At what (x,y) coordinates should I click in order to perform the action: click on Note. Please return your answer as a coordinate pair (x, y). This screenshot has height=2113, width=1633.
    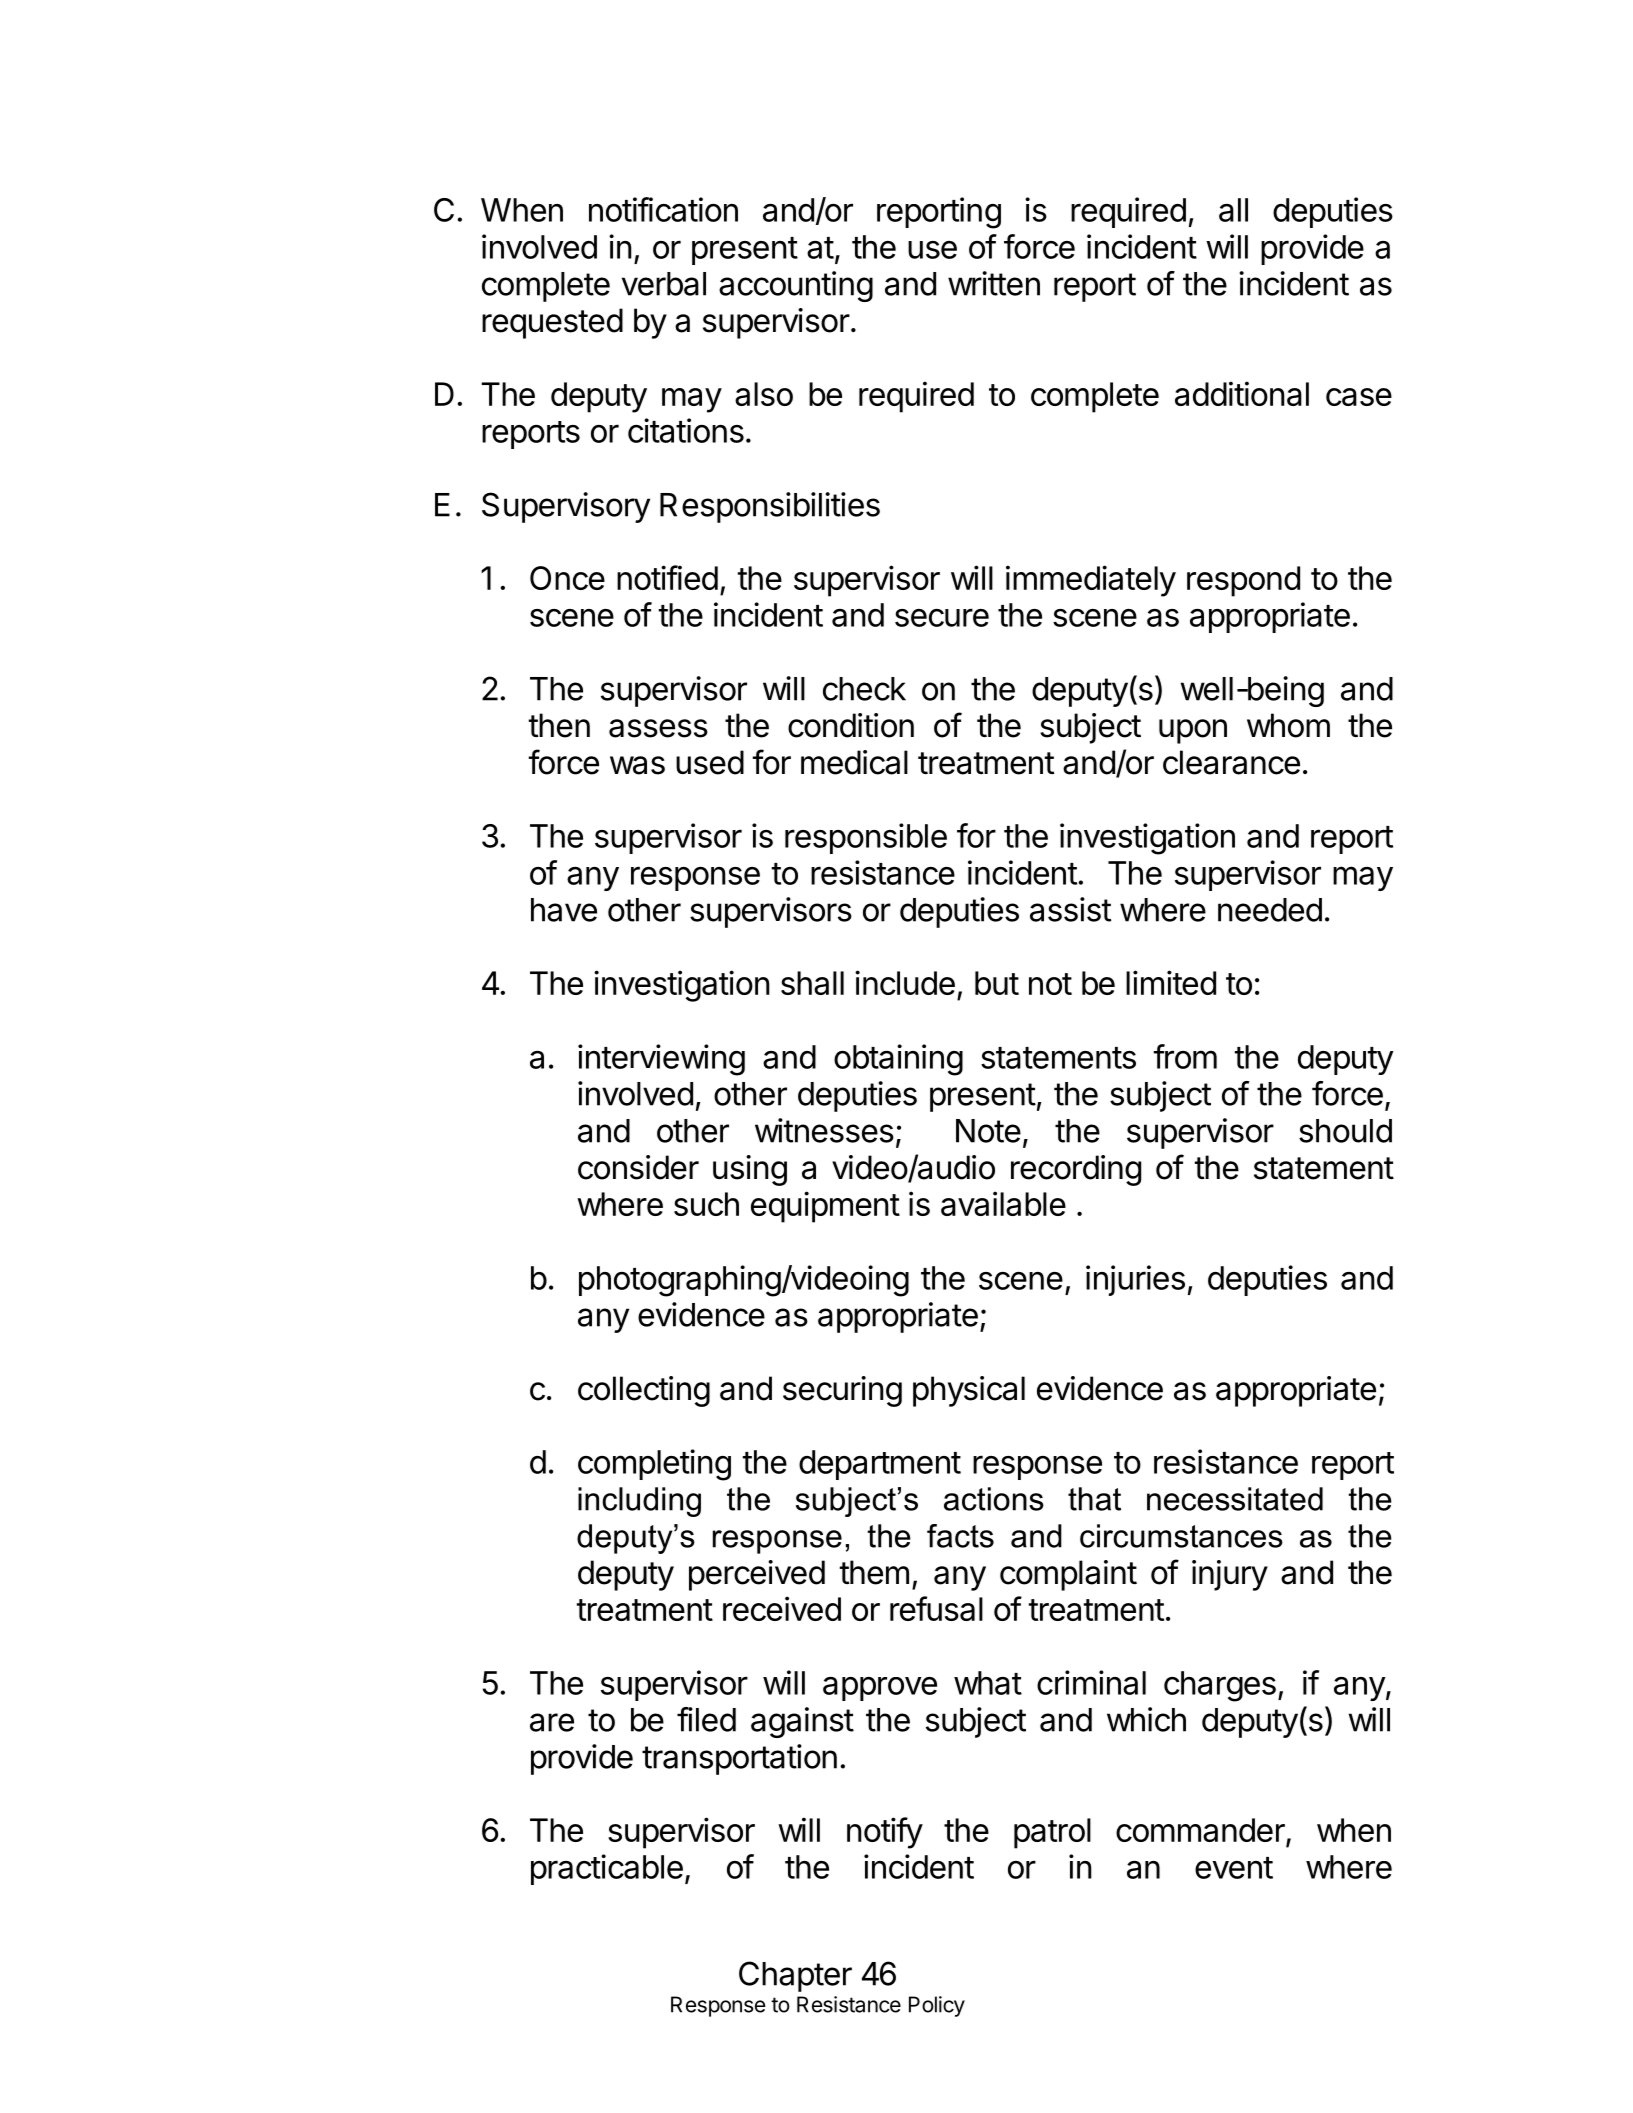
    Looking at the image, I should click on (988, 1131).
